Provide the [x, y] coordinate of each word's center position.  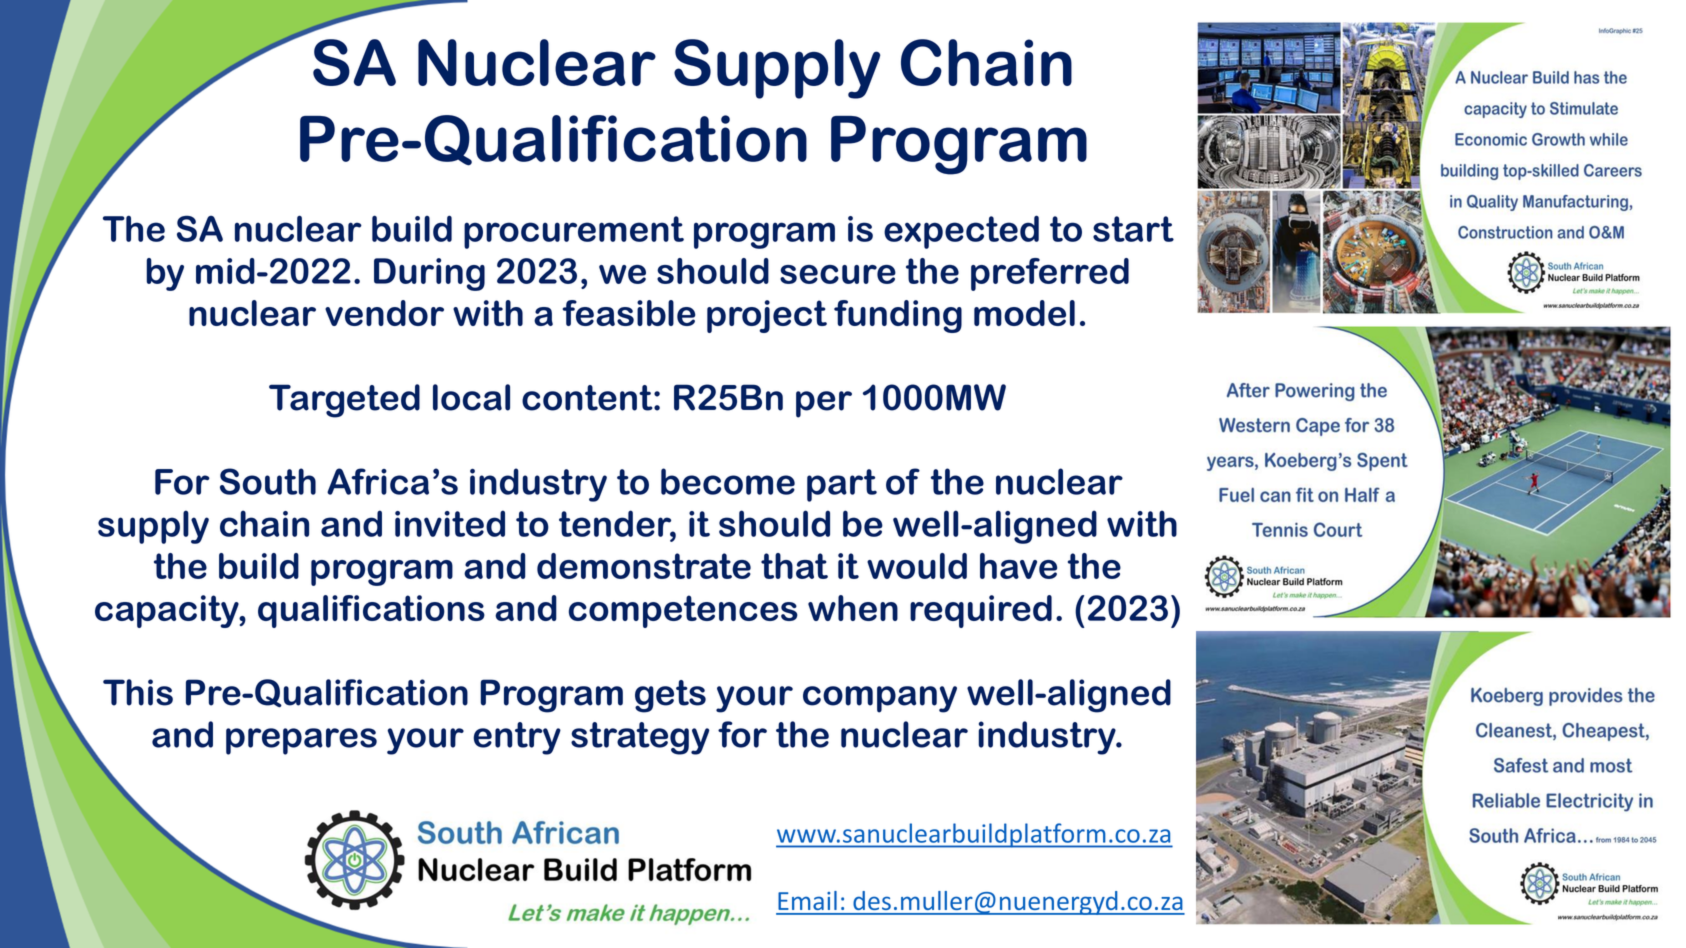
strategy [640, 738]
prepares [301, 741]
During [429, 274]
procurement [574, 232]
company [880, 699]
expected [961, 232]
